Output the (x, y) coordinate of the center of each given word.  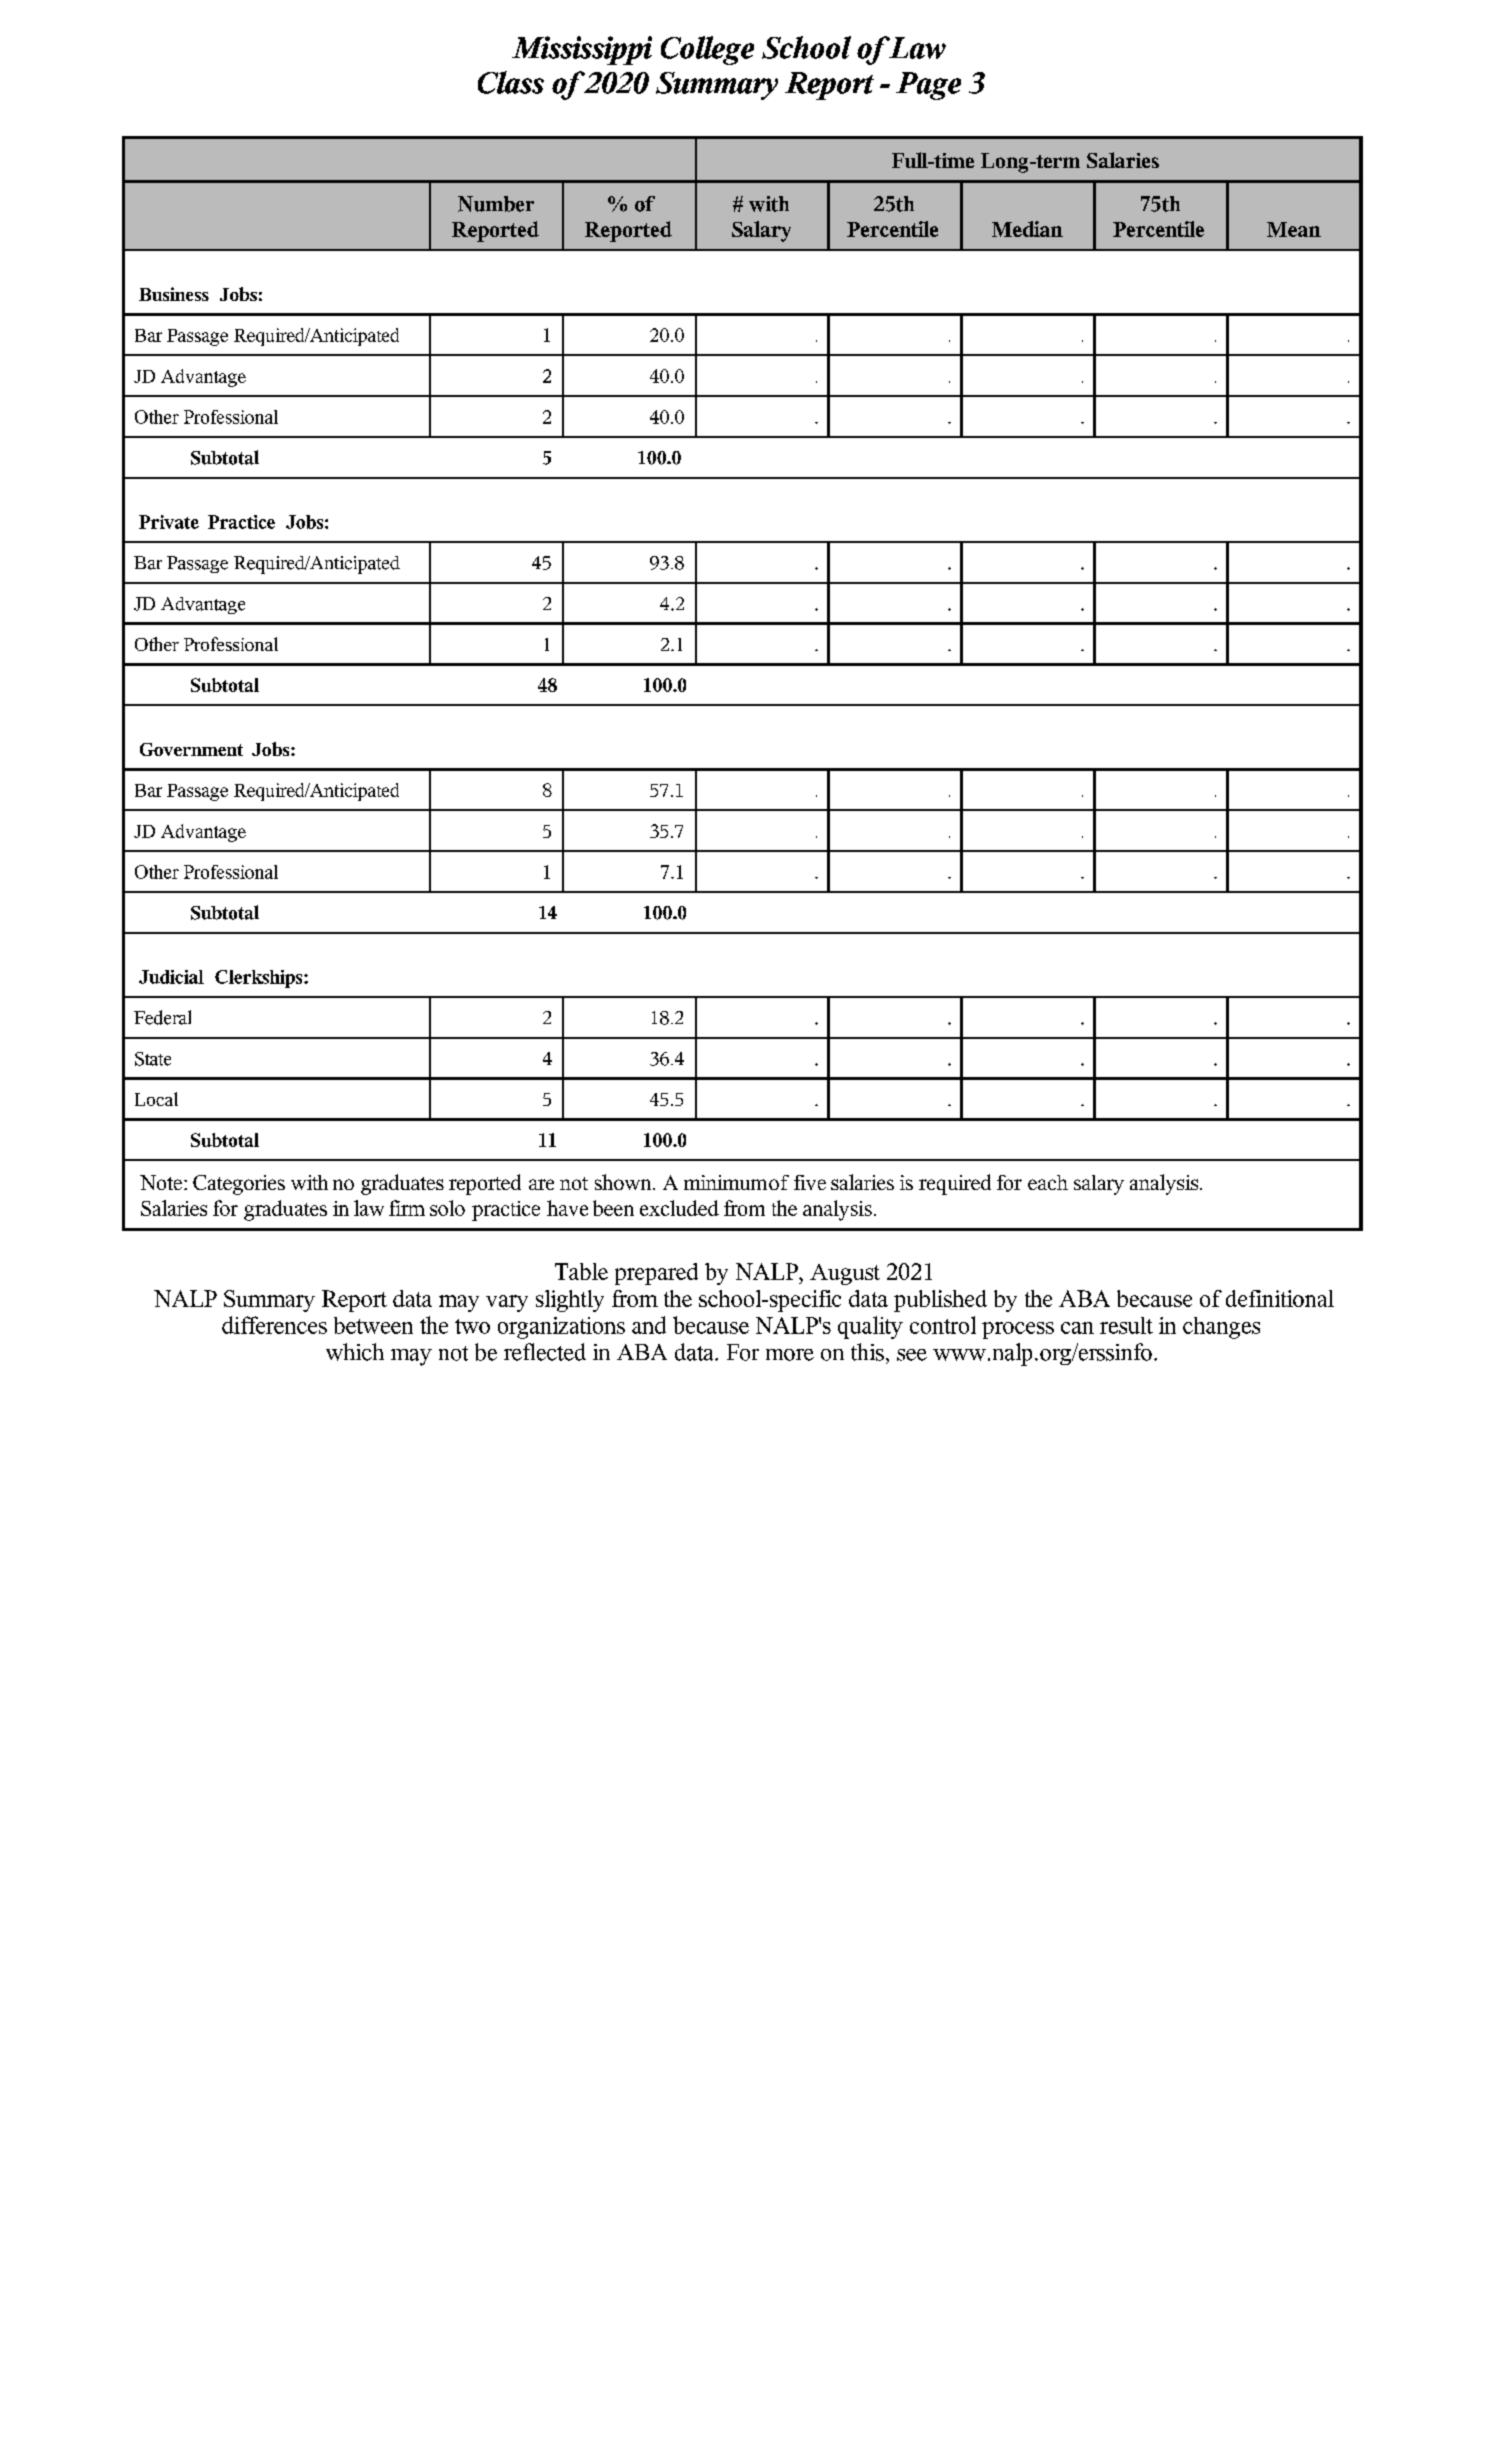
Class (511, 82)
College (707, 50)
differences (274, 1325)
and (649, 1325)
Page (928, 86)
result (1126, 1325)
